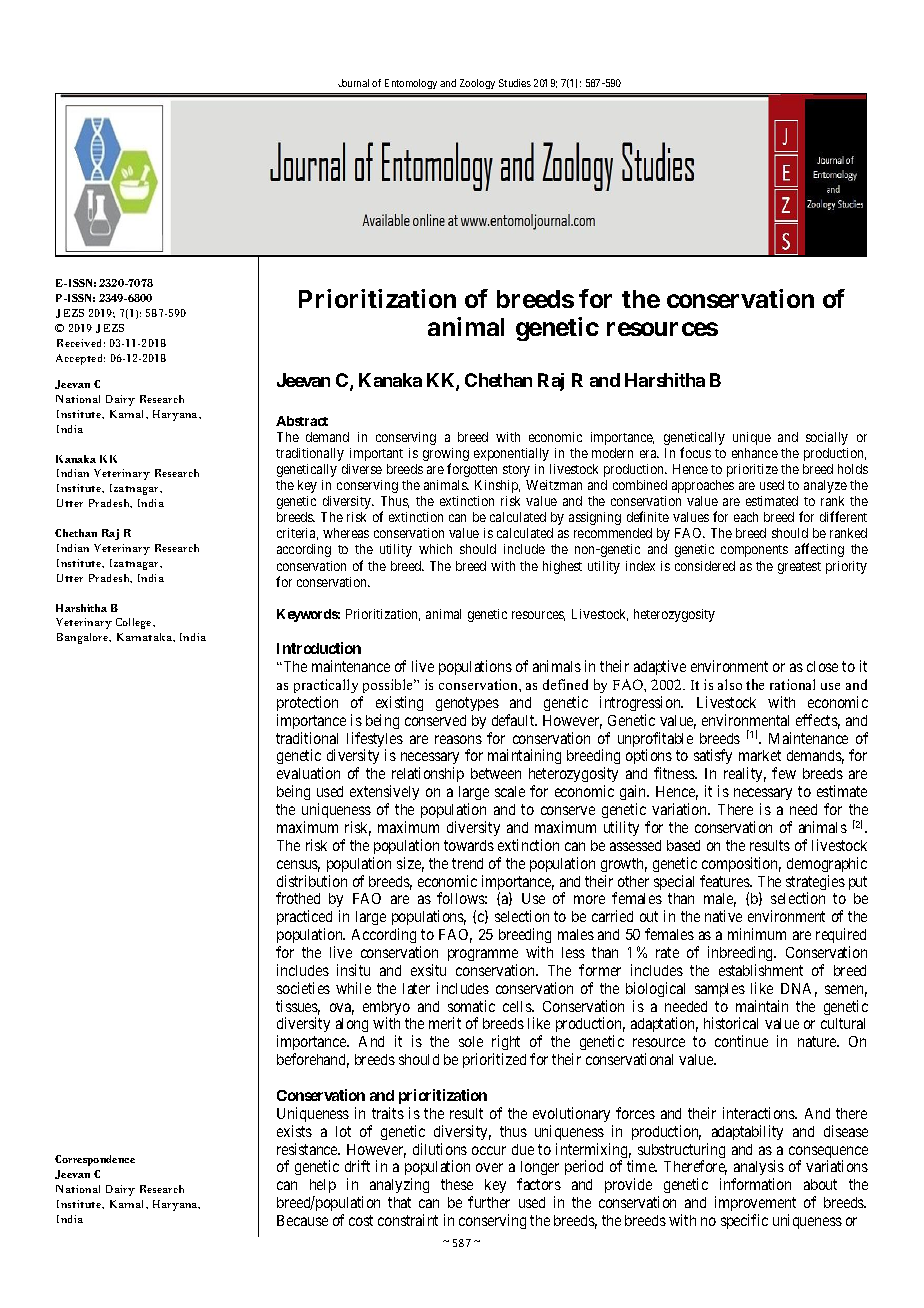 The height and width of the screenshot is (1308, 924). Describe the element at coordinates (95, 1160) in the screenshot. I see `Correspondence` at that location.
